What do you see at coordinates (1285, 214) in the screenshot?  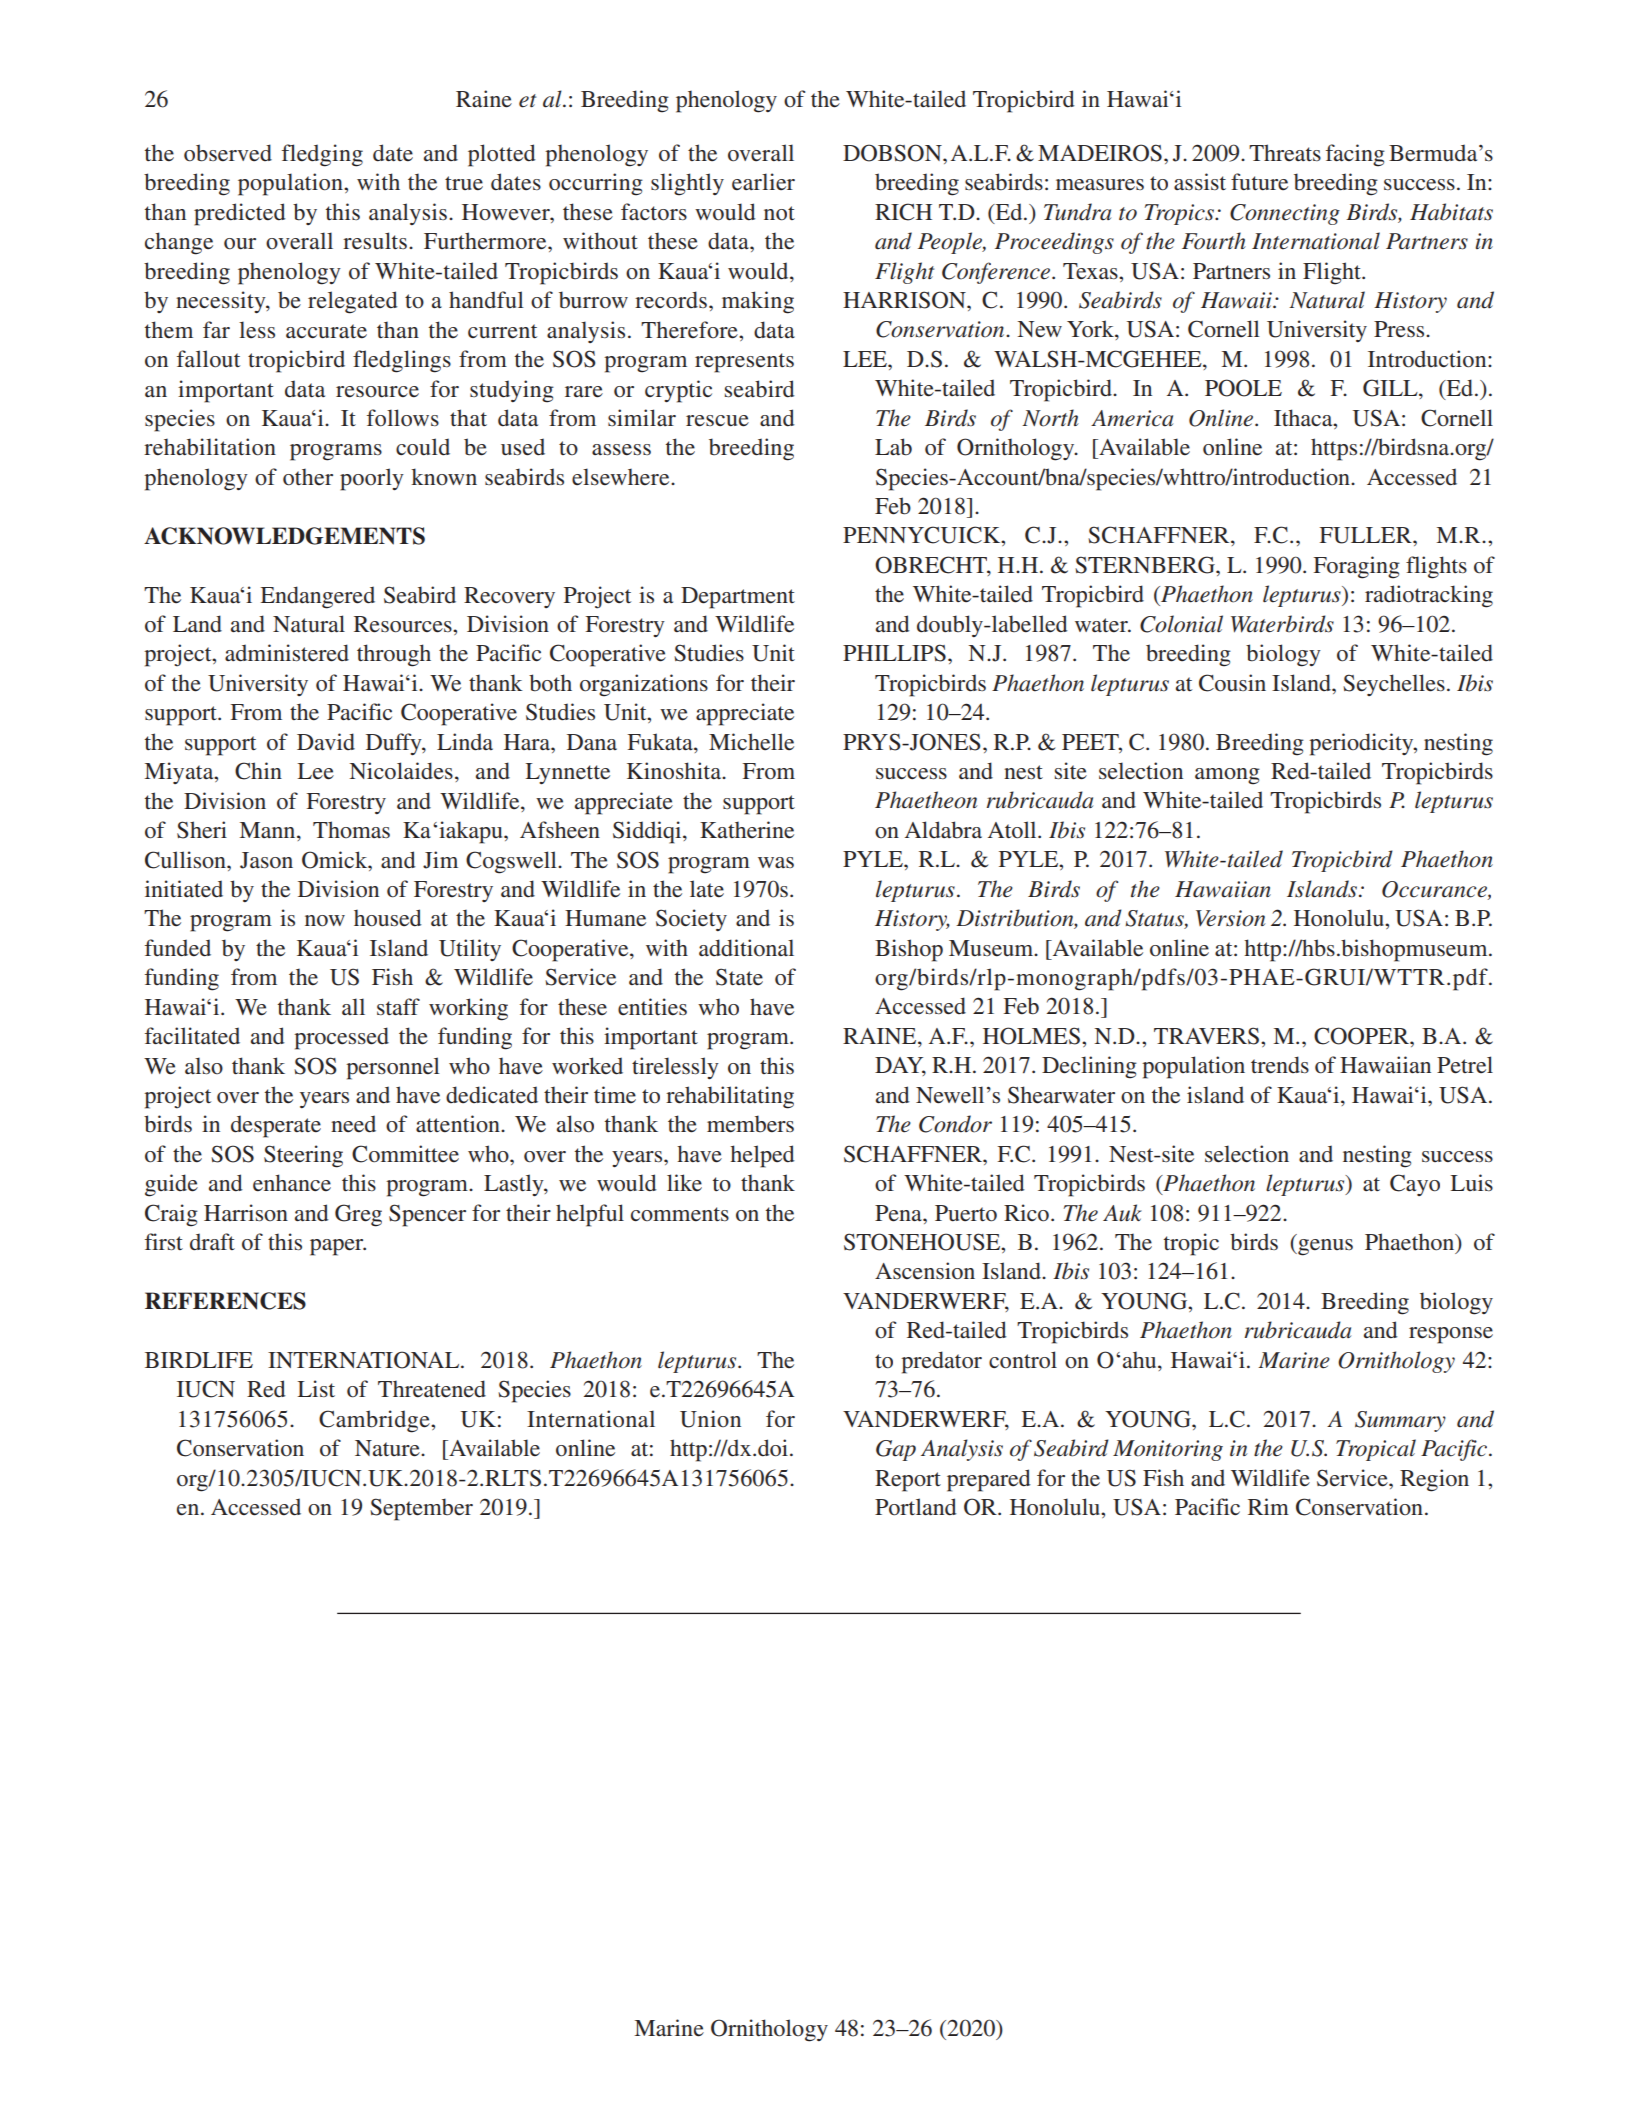 I see `Connecting` at bounding box center [1285, 214].
